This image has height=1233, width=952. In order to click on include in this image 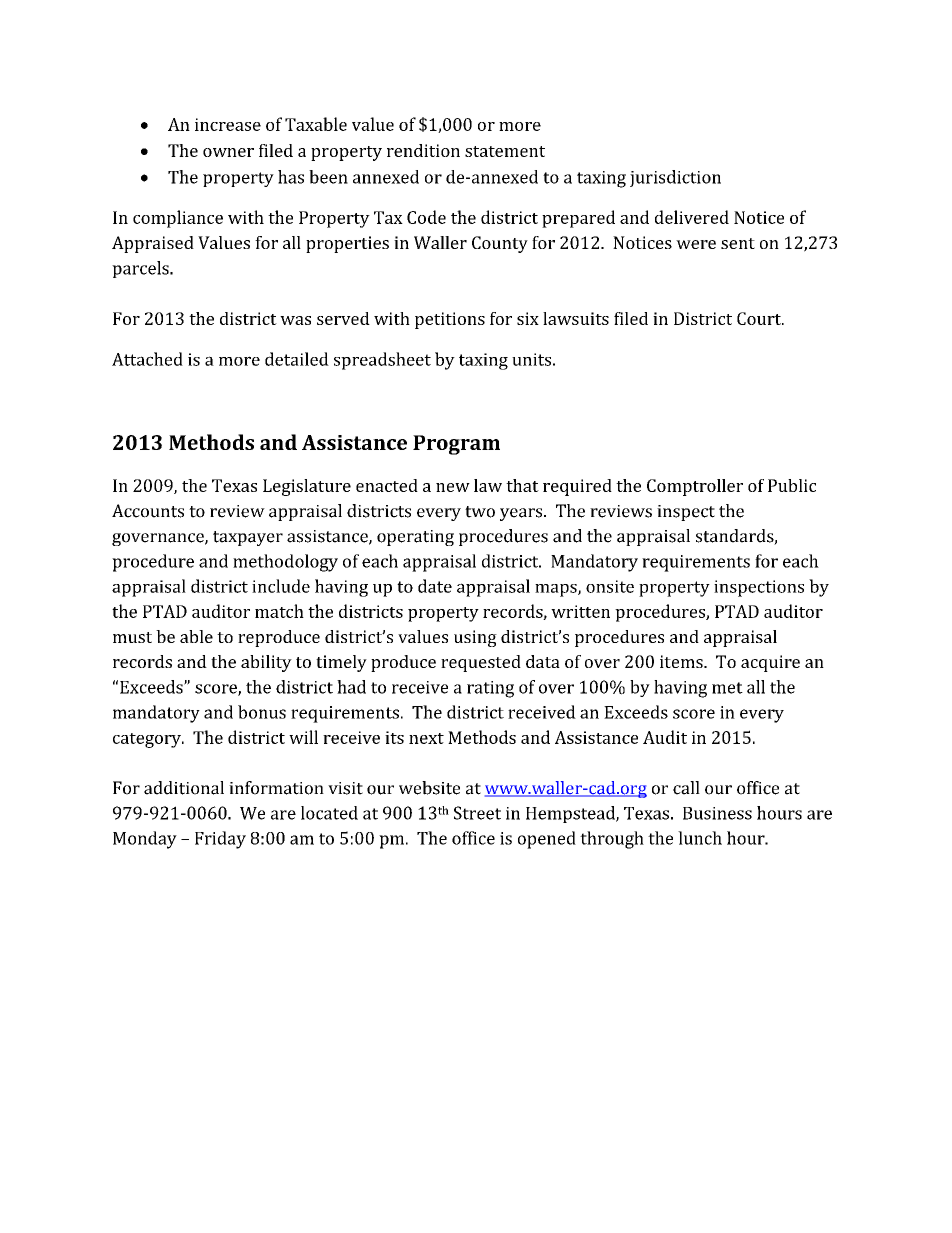, I will do `click(281, 586)`.
